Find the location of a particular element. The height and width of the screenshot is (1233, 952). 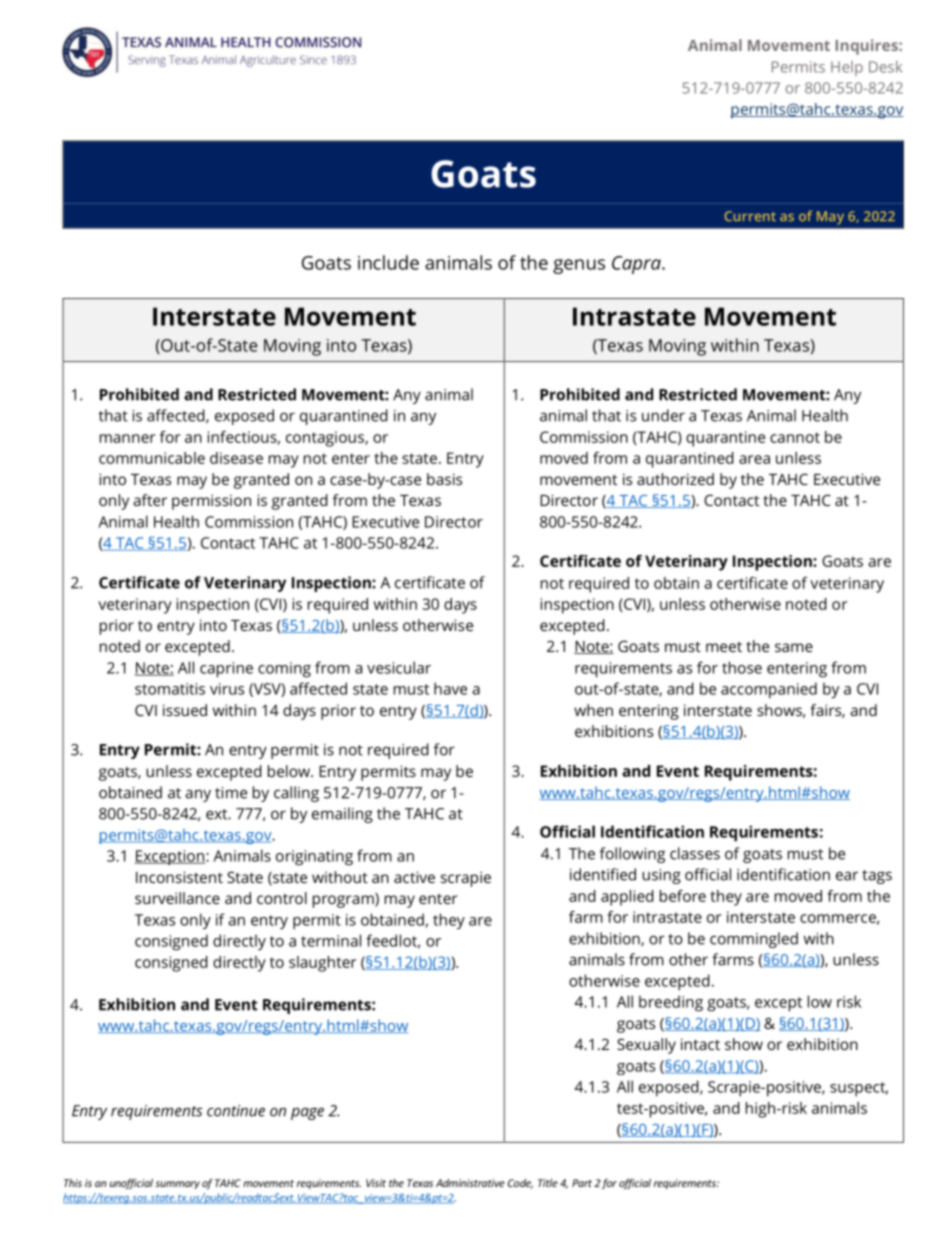

have is located at coordinates (450, 688).
